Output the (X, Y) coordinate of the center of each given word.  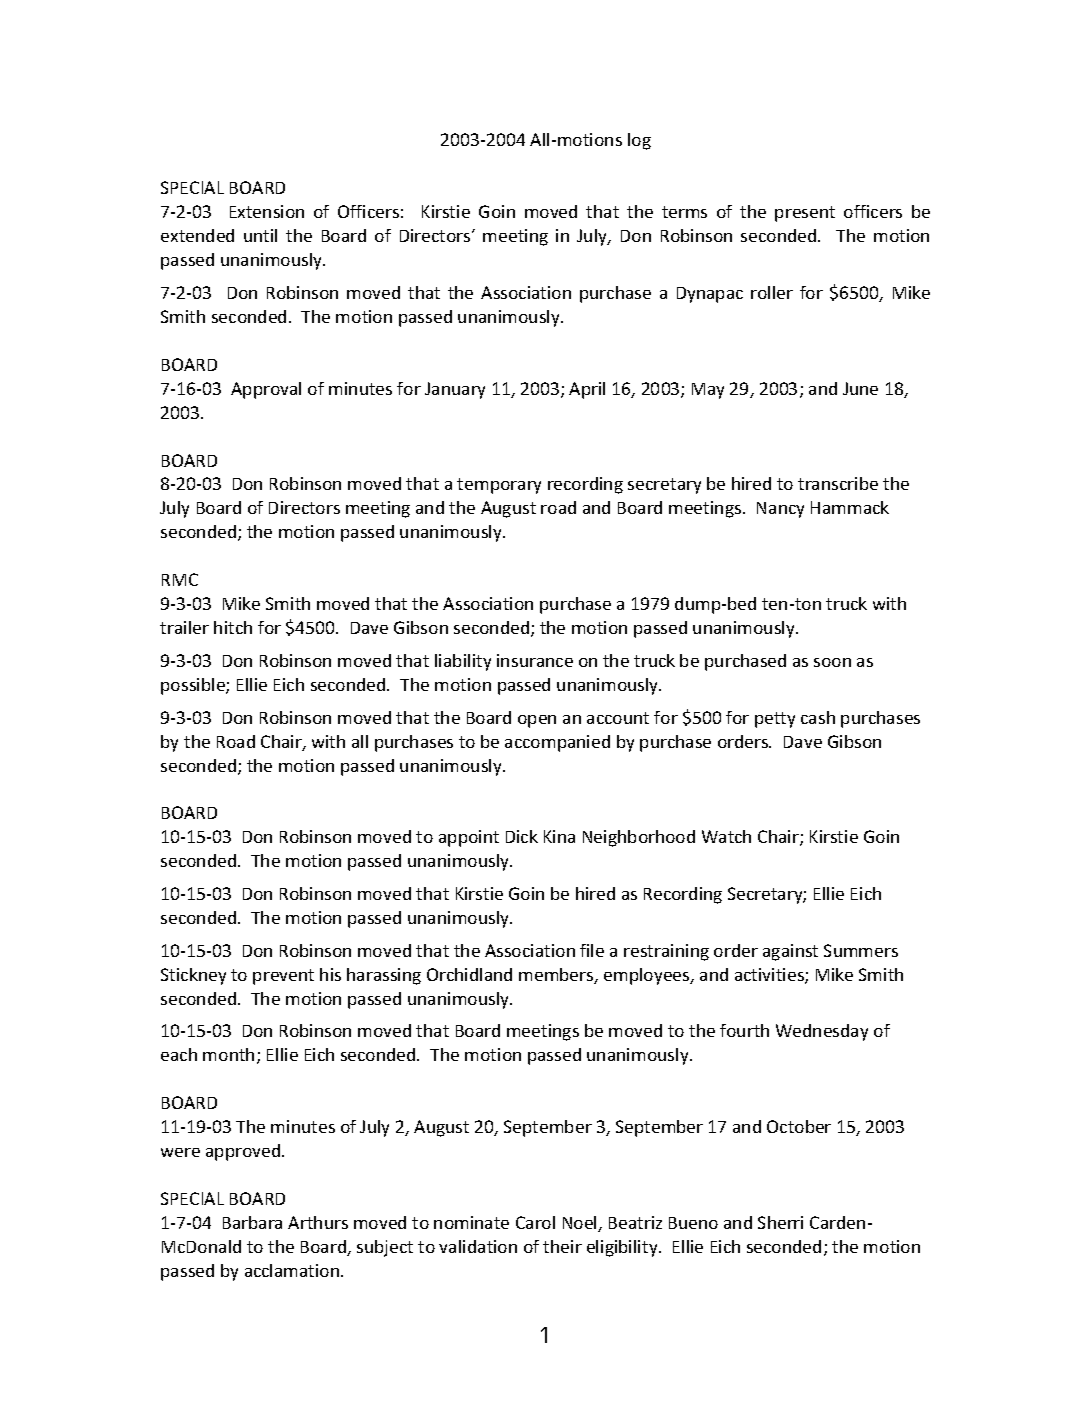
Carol (535, 1222)
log (639, 141)
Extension (267, 211)
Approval (266, 390)
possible (194, 686)
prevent (283, 977)
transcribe (838, 483)
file (592, 950)
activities (770, 976)
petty (775, 720)
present (805, 214)
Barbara (252, 1222)
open (537, 721)
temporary (499, 486)
